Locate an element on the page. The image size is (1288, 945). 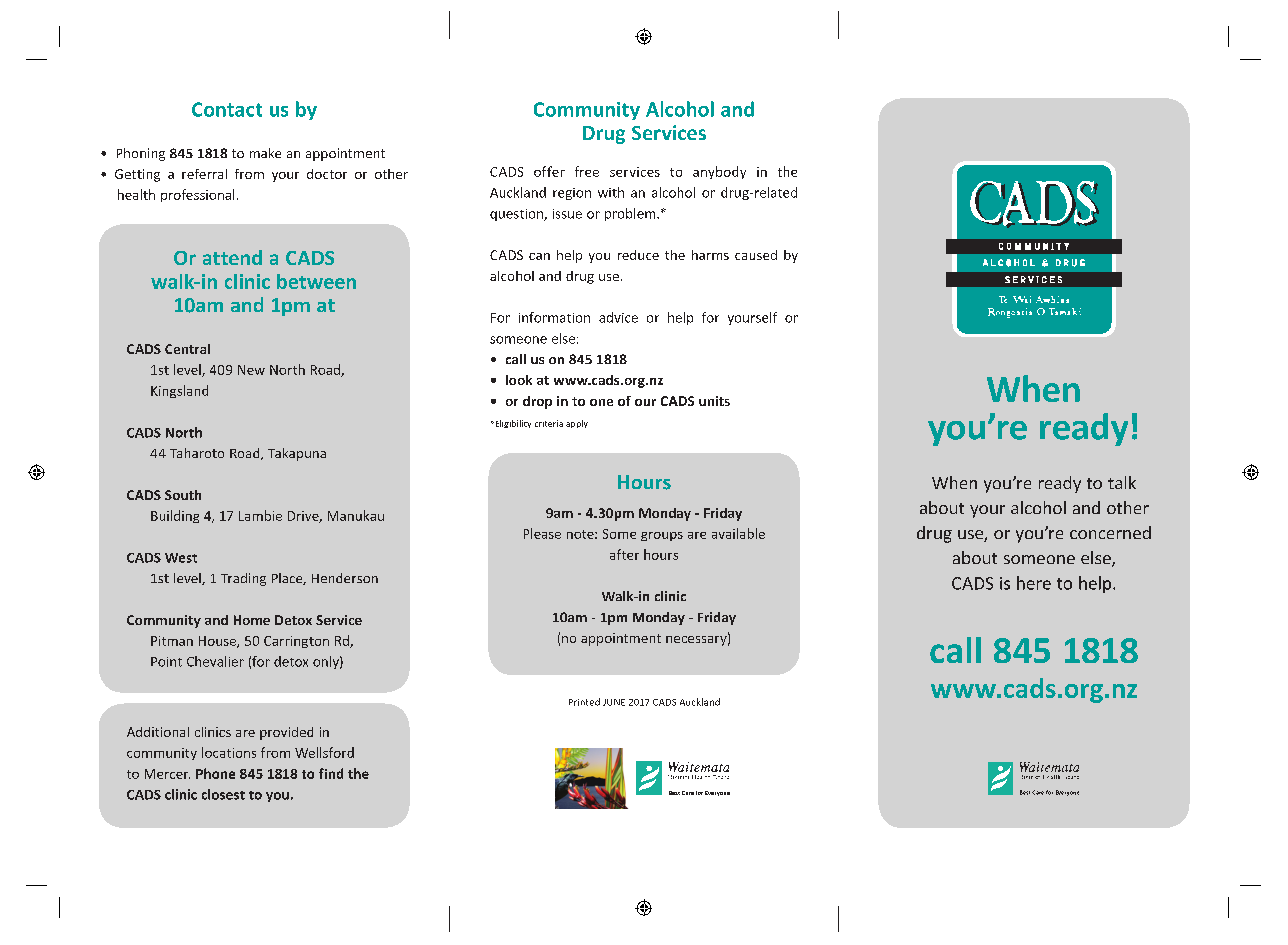
free is located at coordinates (587, 171).
